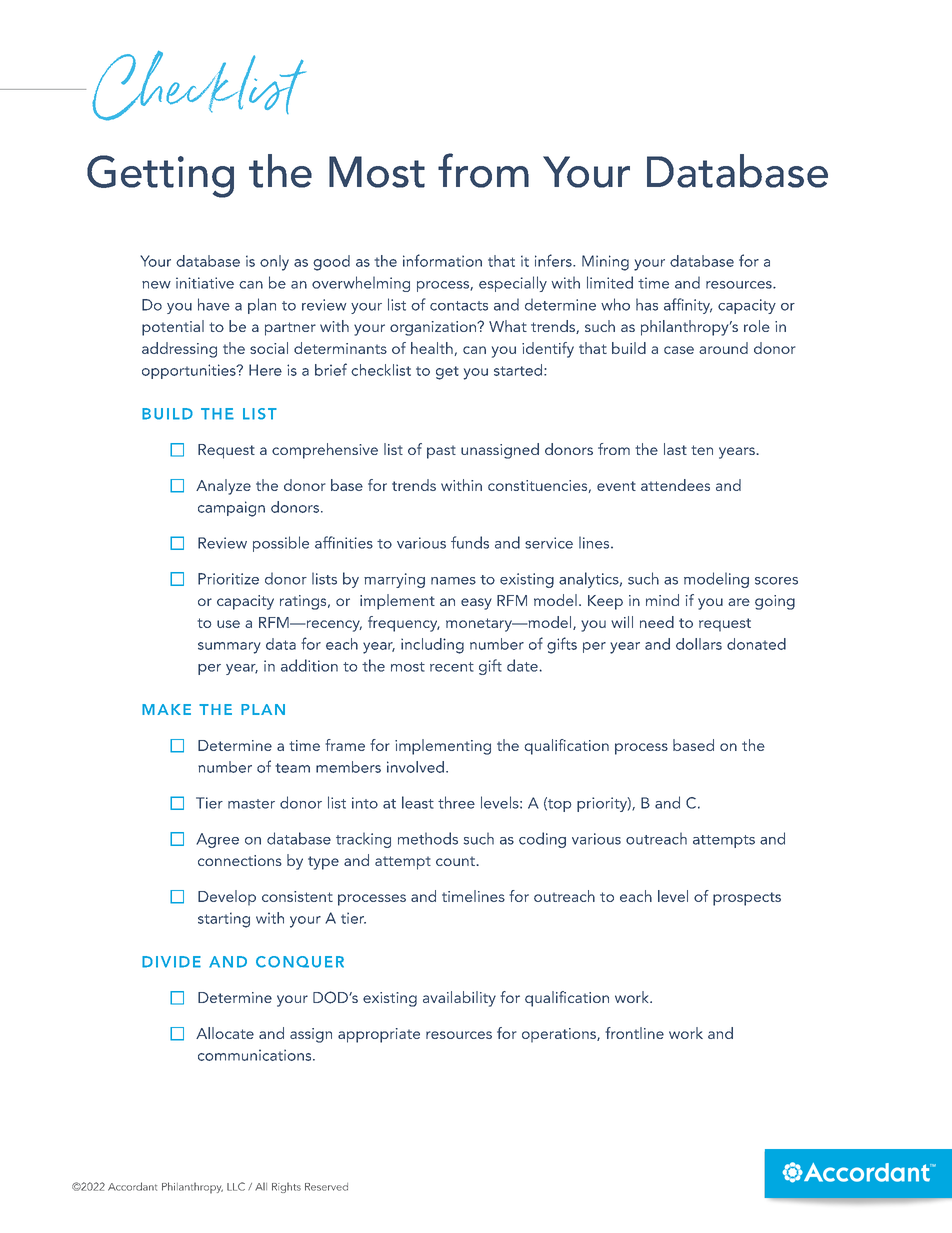 This screenshot has height=1233, width=952. Describe the element at coordinates (456, 861) in the screenshot. I see `count` at that location.
